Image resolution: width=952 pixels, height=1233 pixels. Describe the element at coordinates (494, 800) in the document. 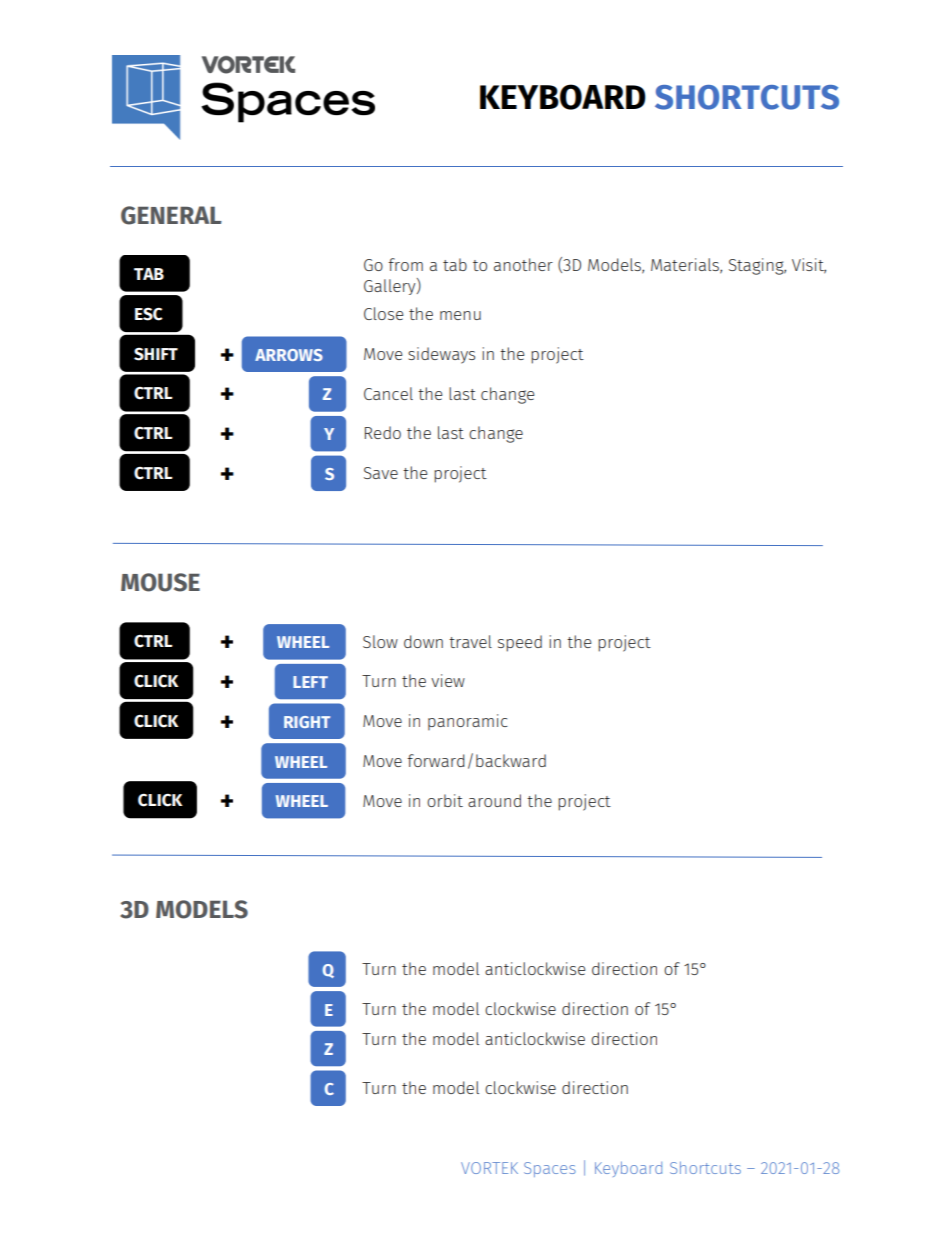

I see `around` at that location.
